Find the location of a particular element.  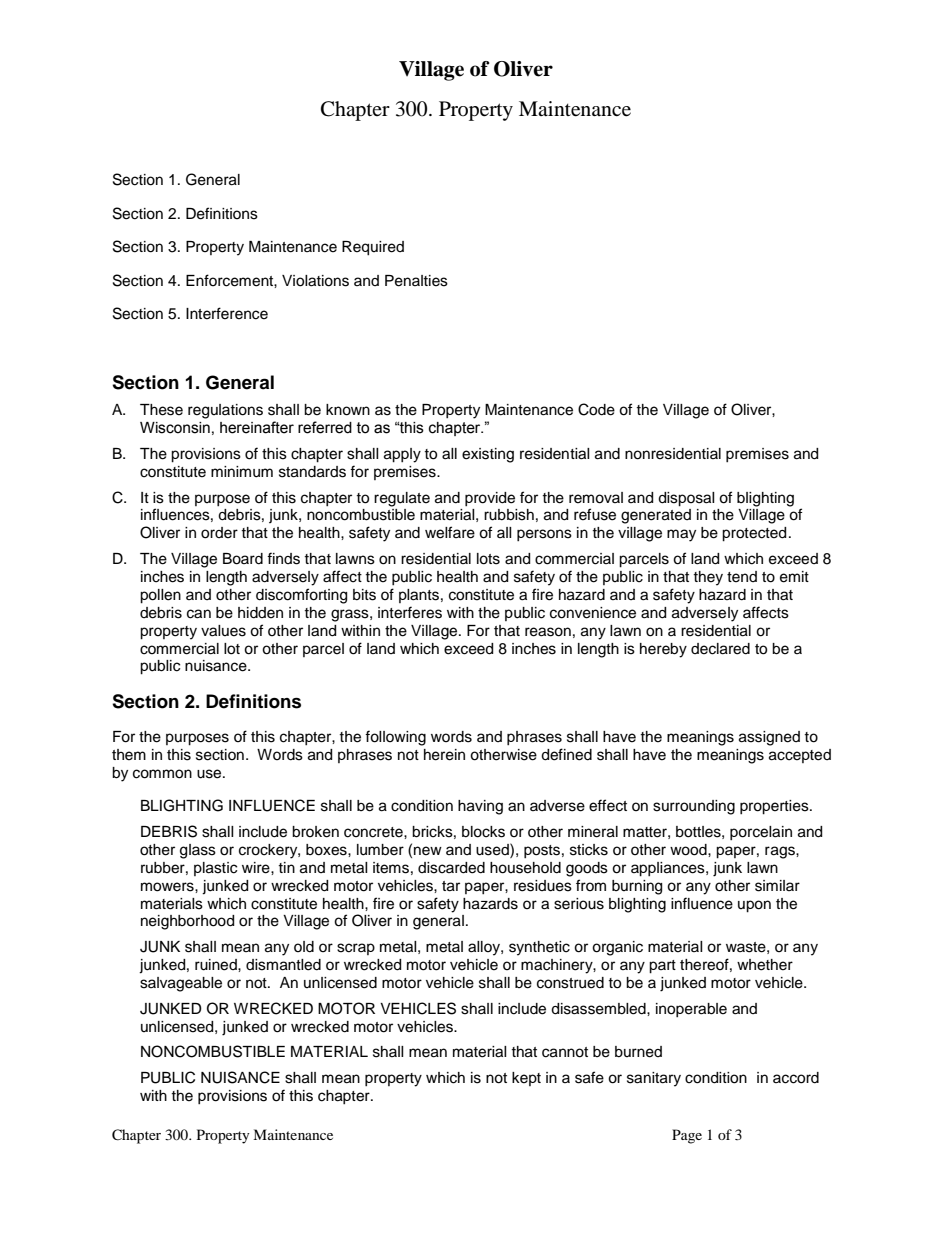

Page is located at coordinates (687, 1136).
